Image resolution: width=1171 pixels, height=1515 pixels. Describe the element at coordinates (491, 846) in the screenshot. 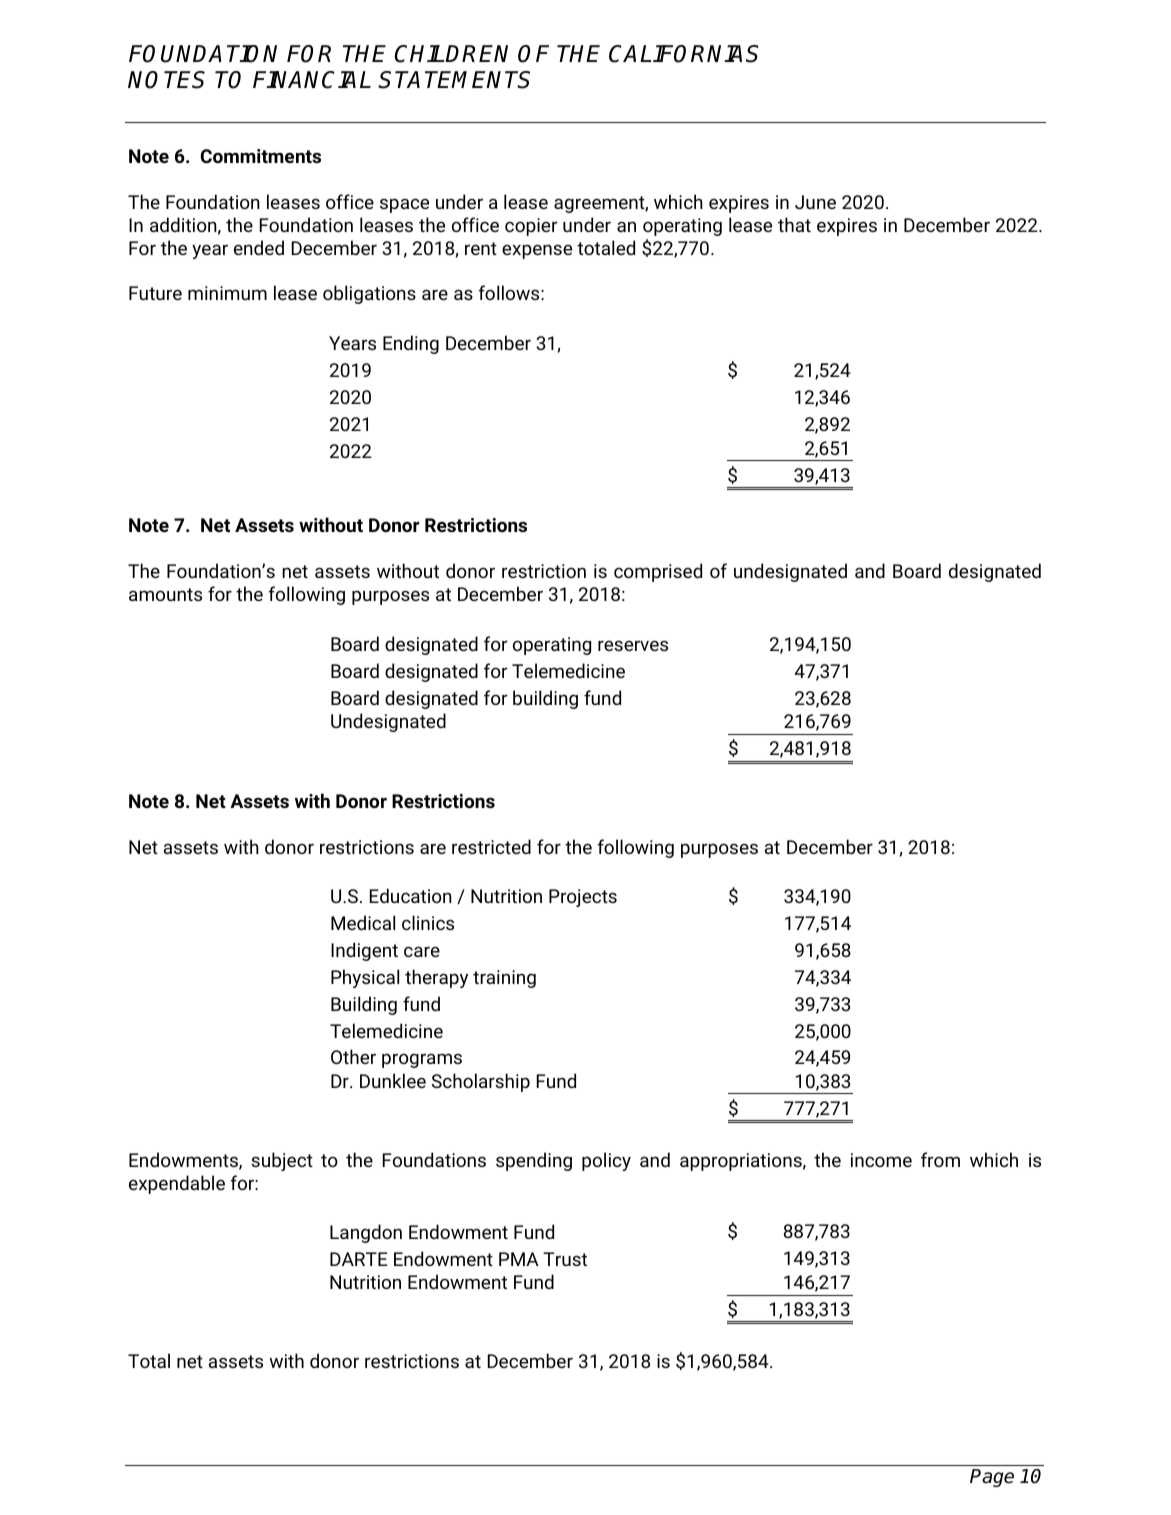

I see `restricted` at that location.
